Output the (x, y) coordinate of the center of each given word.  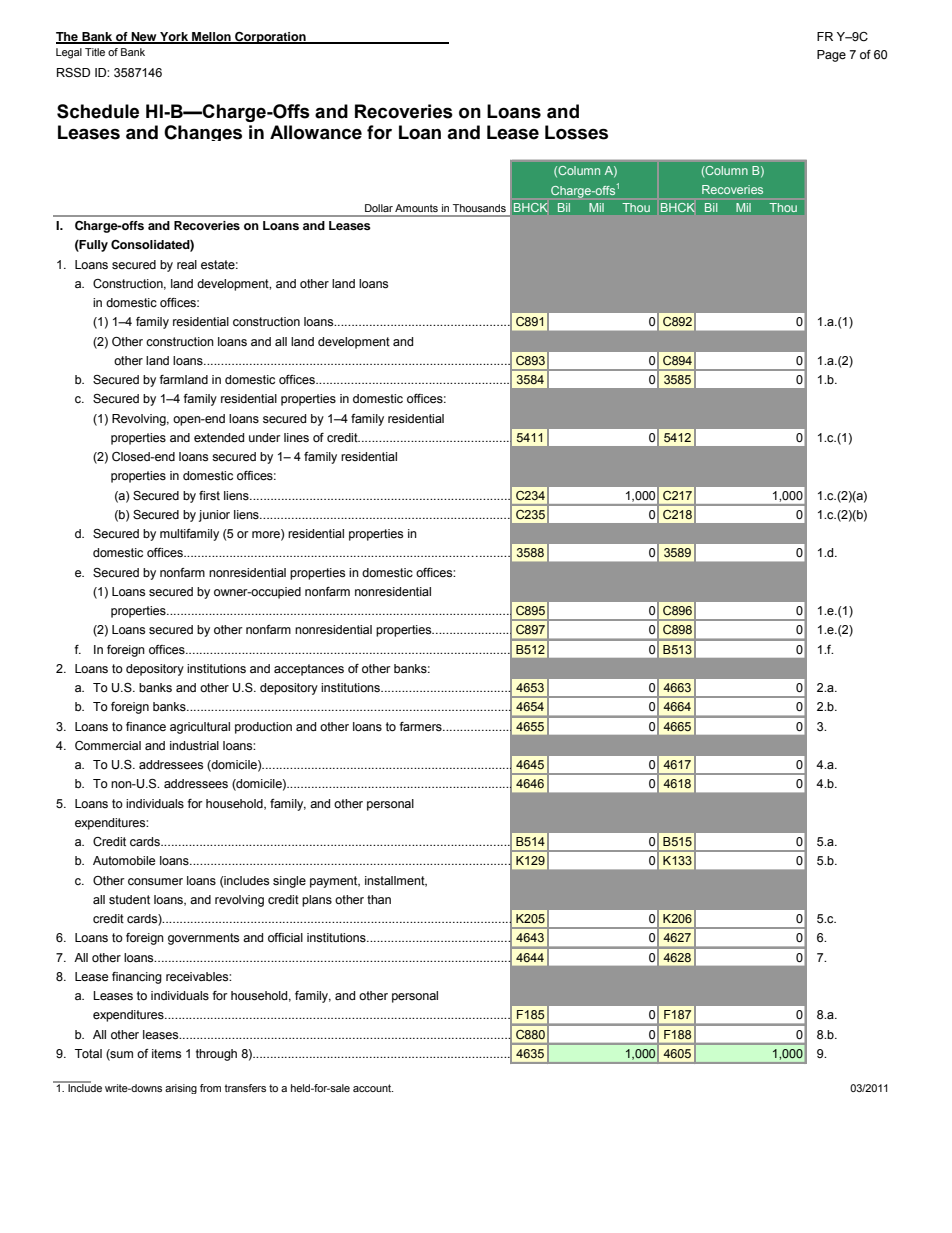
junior (214, 516)
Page (831, 56)
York (174, 37)
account (373, 1088)
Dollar (379, 208)
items (166, 1054)
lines (296, 438)
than (379, 899)
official (285, 937)
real (187, 264)
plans (317, 901)
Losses (576, 132)
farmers (421, 727)
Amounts (416, 208)
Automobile (124, 860)
